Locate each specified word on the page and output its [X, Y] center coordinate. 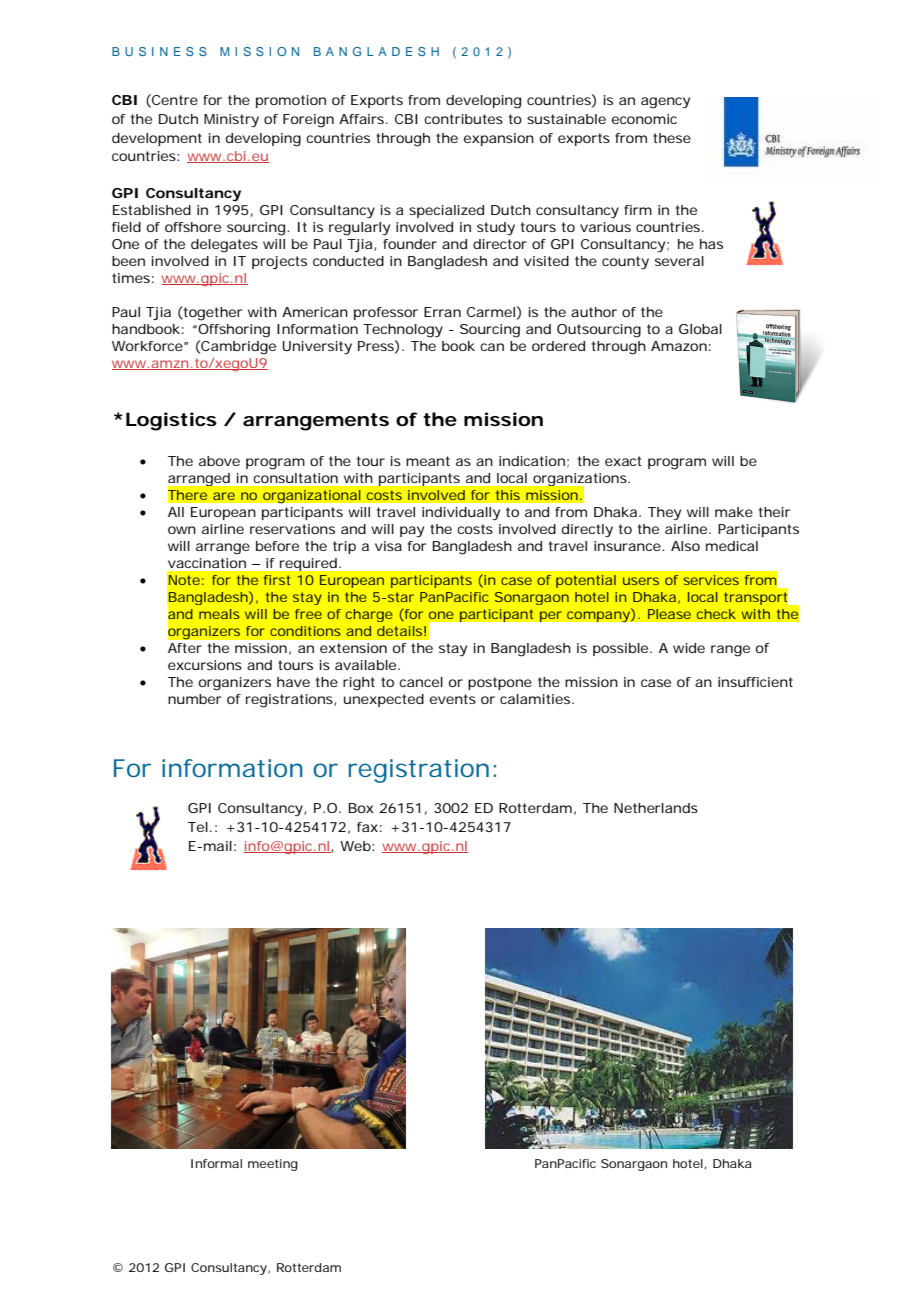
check [716, 614]
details [399, 631]
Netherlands [656, 808]
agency [665, 103]
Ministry [231, 121]
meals [219, 614]
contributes [463, 119]
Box [361, 808]
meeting [273, 1165]
